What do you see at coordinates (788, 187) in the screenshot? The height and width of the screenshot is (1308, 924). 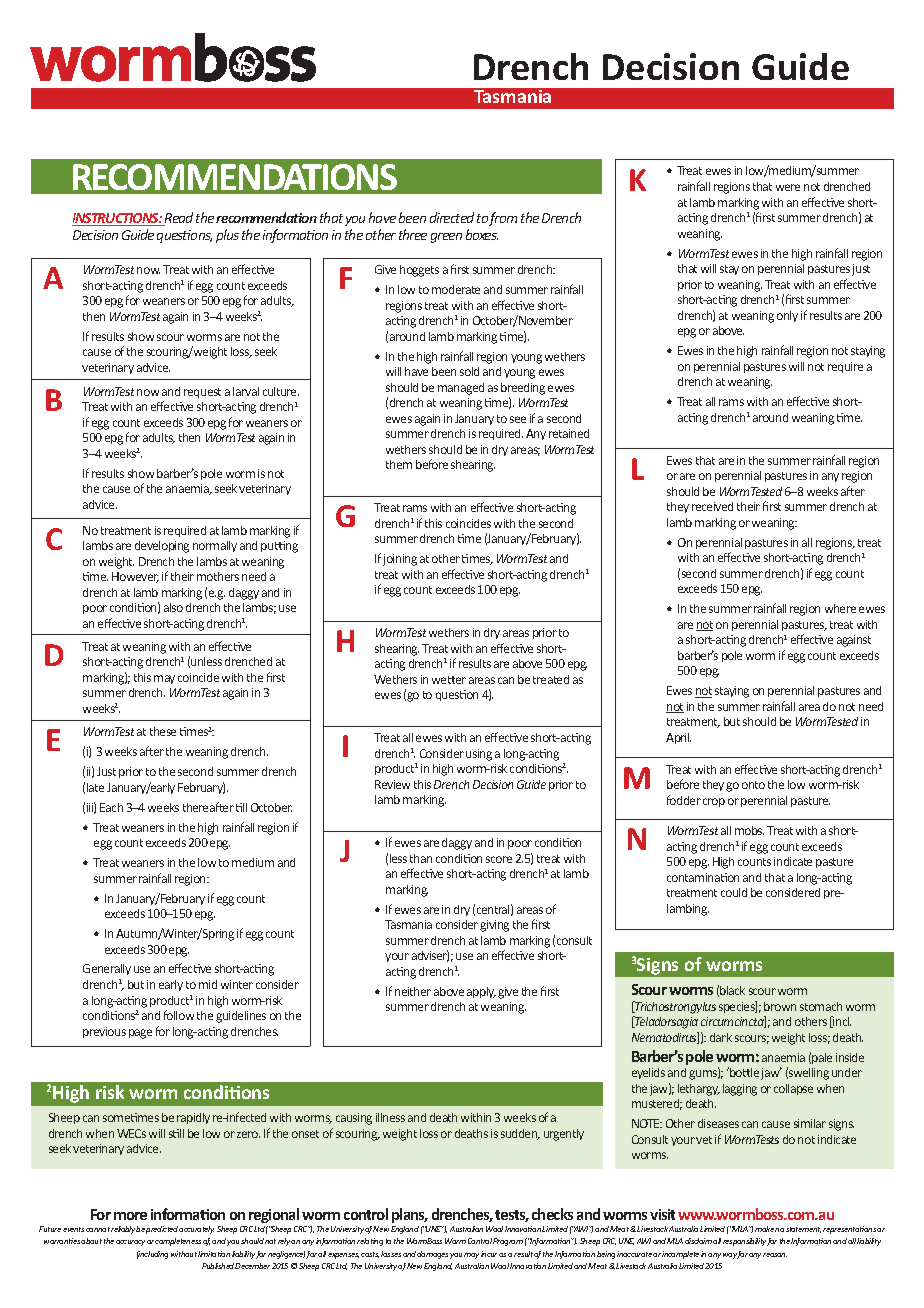 I see `were` at bounding box center [788, 187].
